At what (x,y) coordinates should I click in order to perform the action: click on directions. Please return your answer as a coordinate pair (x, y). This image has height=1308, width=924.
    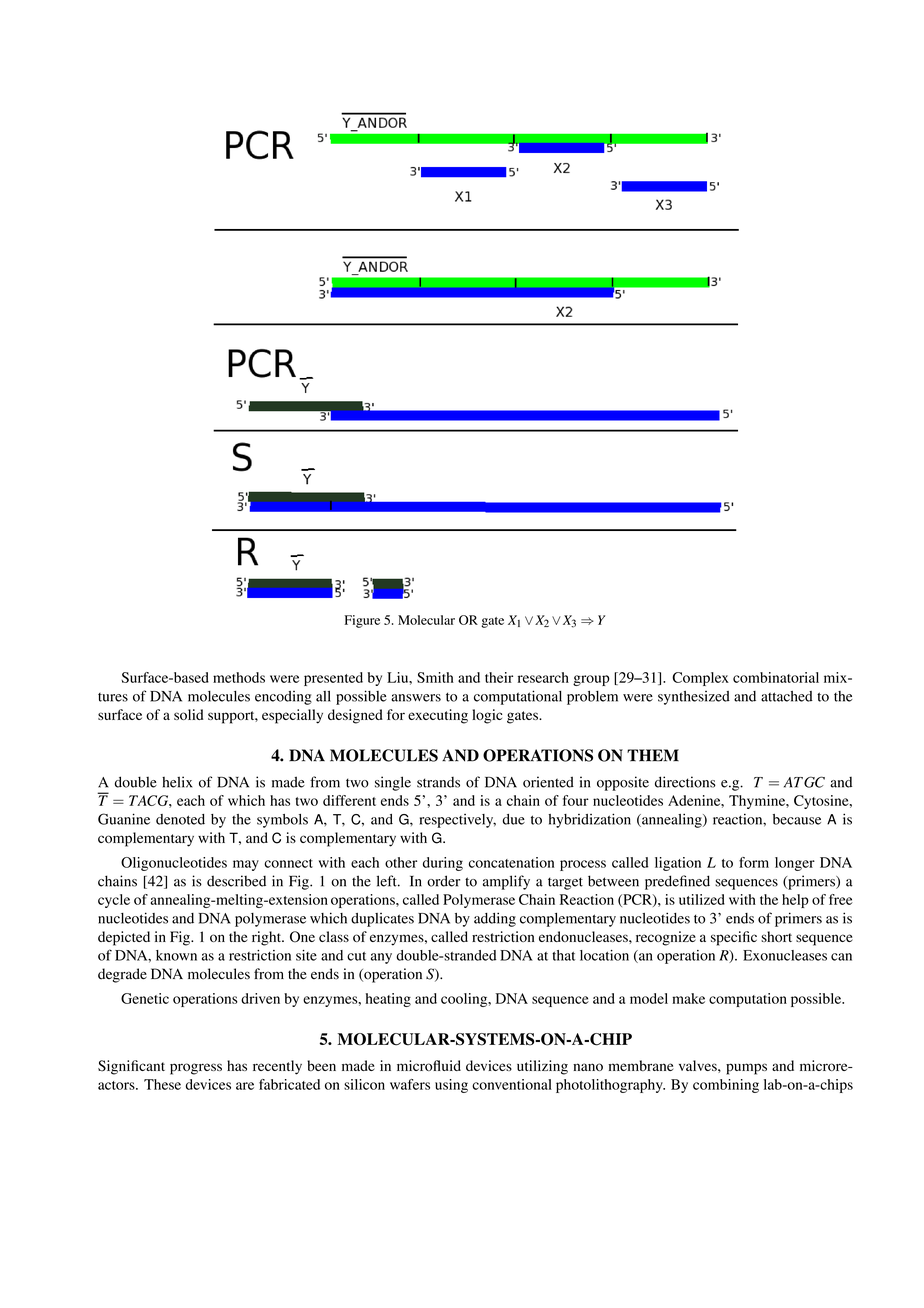
    Looking at the image, I should click on (685, 782).
